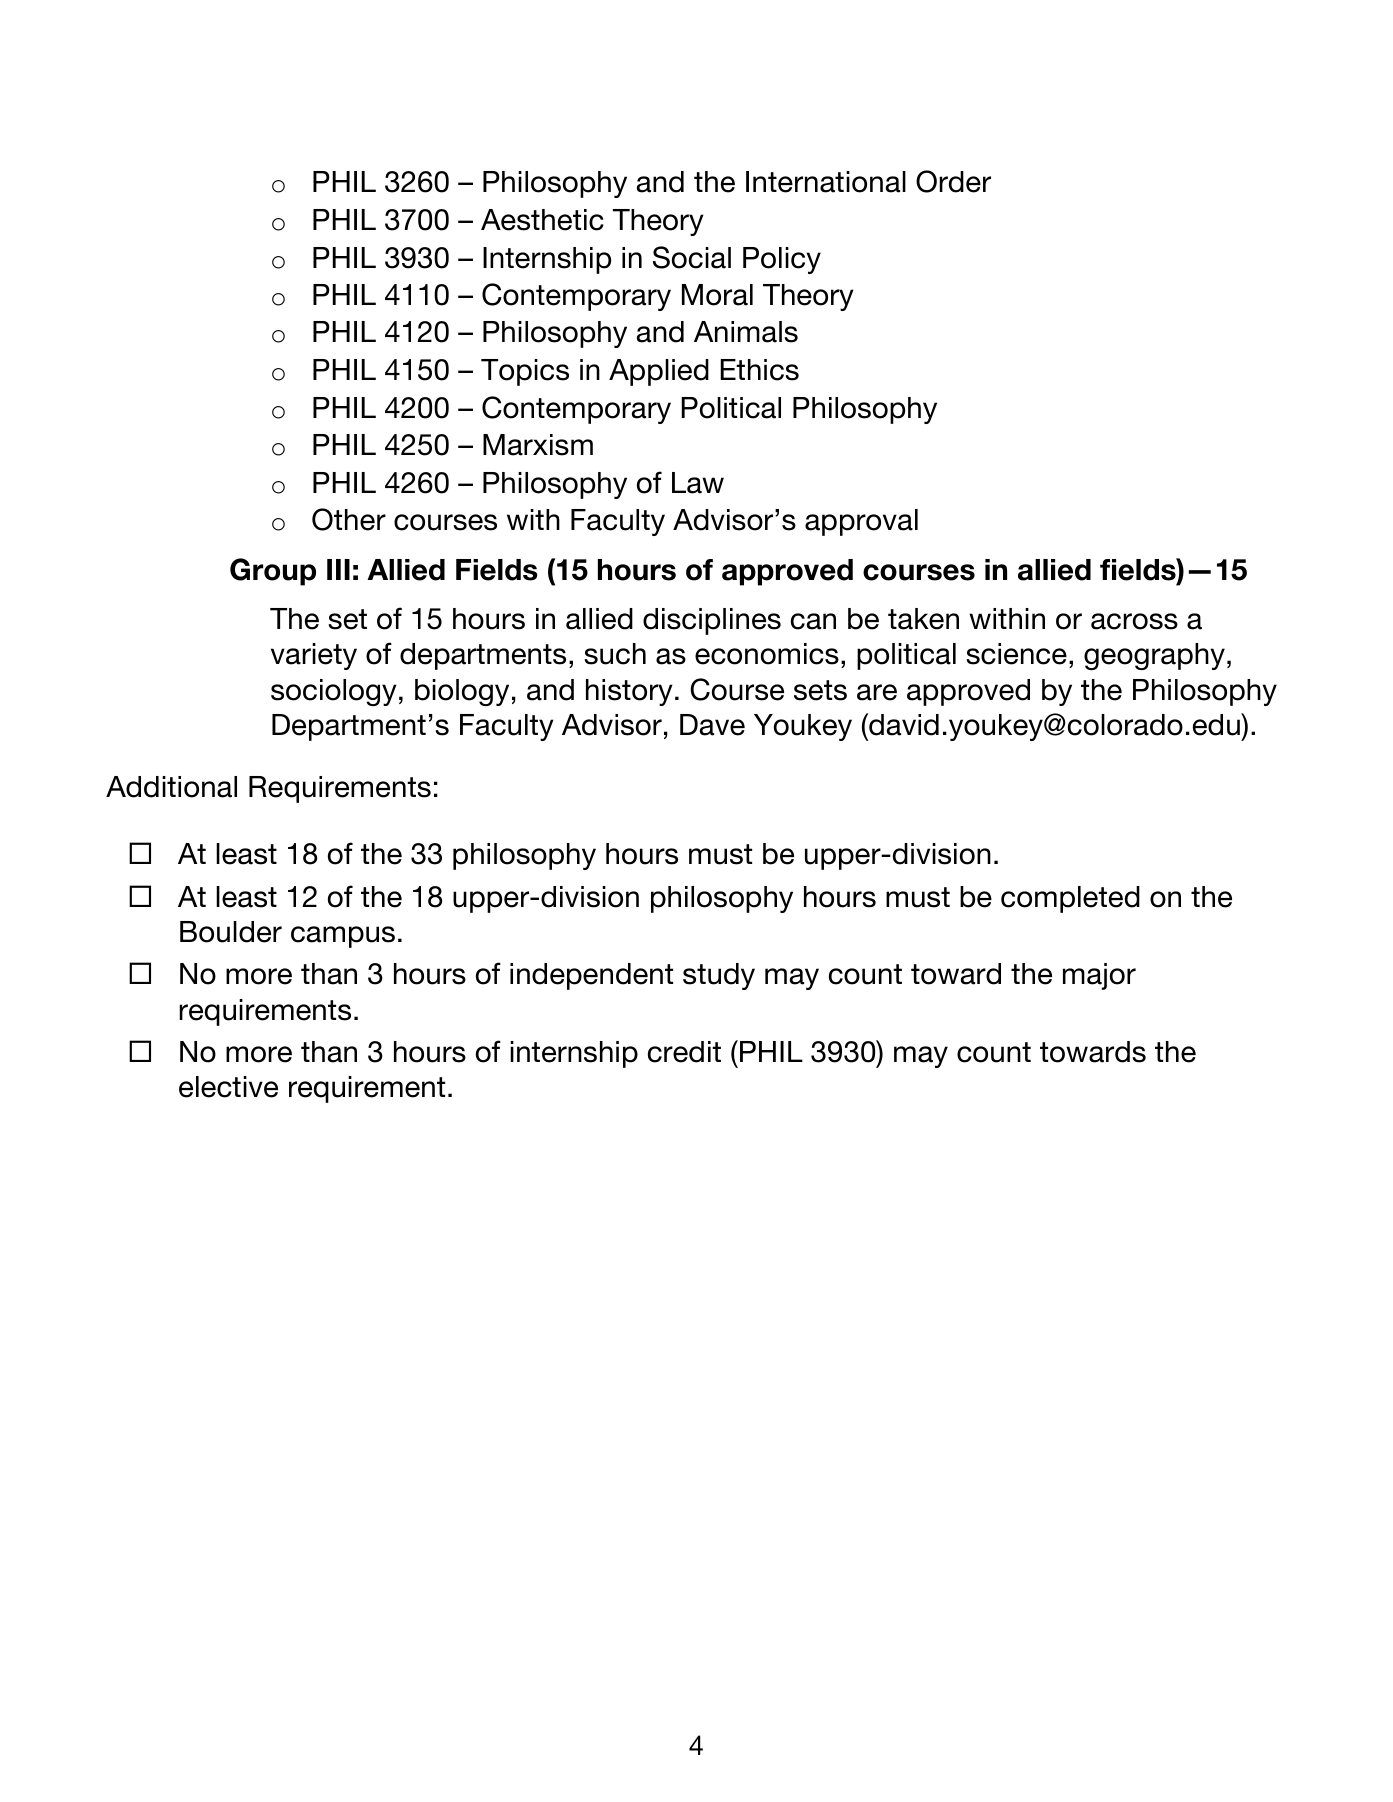 The width and height of the screenshot is (1393, 1802). What do you see at coordinates (692, 257) in the screenshot?
I see `Social` at bounding box center [692, 257].
